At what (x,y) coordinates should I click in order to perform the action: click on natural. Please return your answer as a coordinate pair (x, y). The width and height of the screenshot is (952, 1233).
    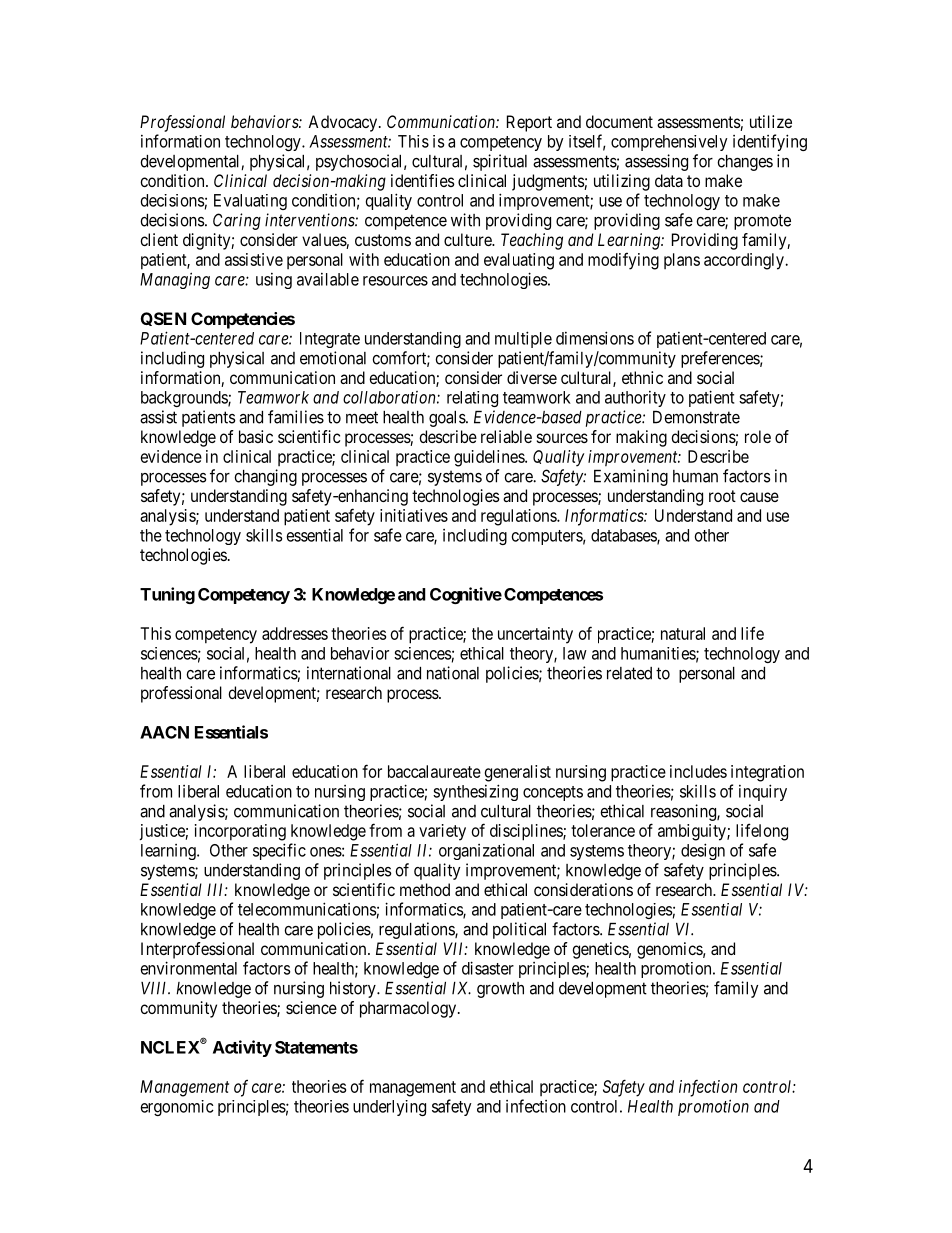
    Looking at the image, I should click on (683, 633).
